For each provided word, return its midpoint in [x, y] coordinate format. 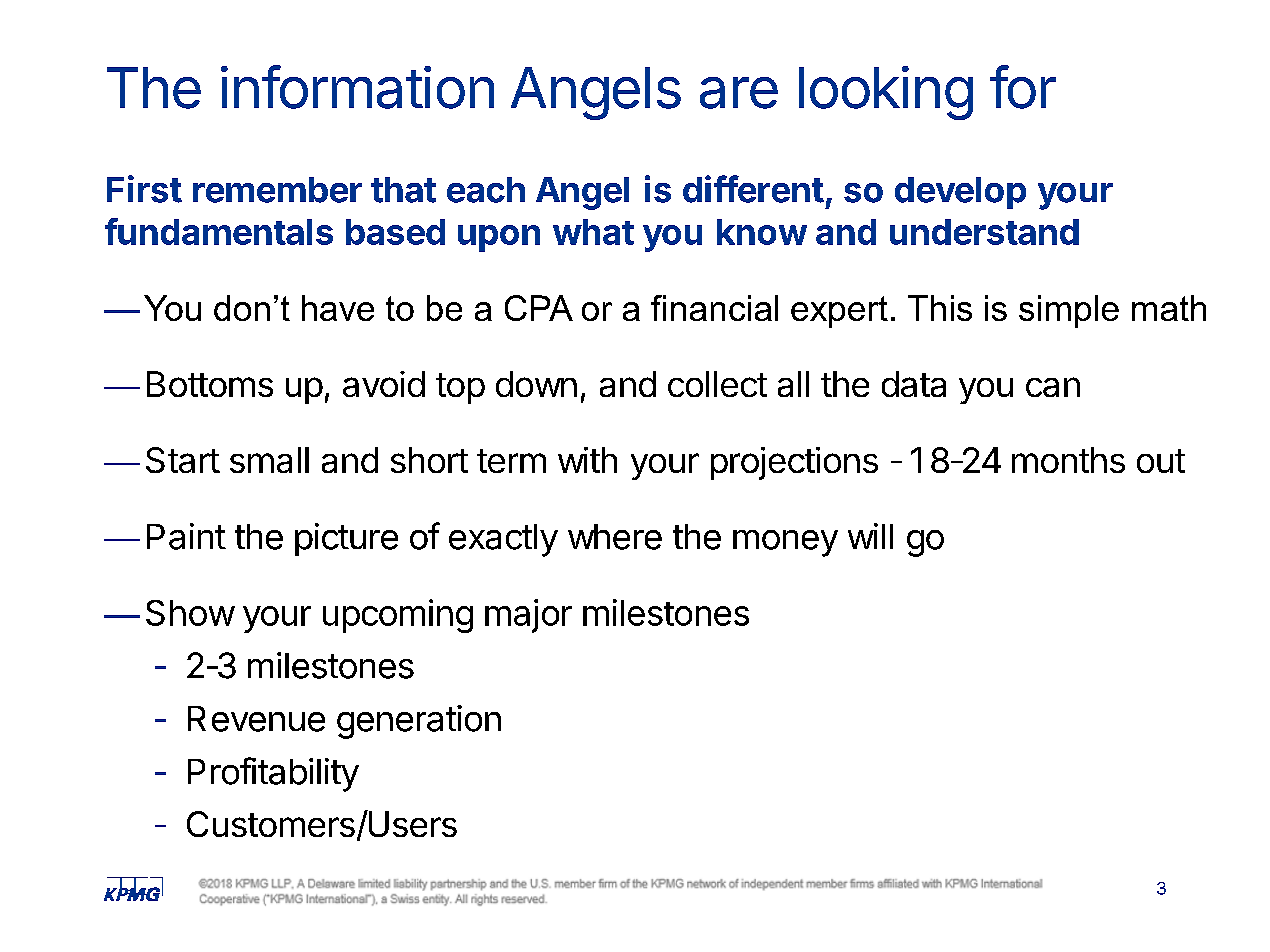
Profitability [273, 774]
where [615, 537]
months [1068, 460]
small [269, 460]
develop [960, 193]
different [753, 189]
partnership [489, 884]
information [357, 87]
